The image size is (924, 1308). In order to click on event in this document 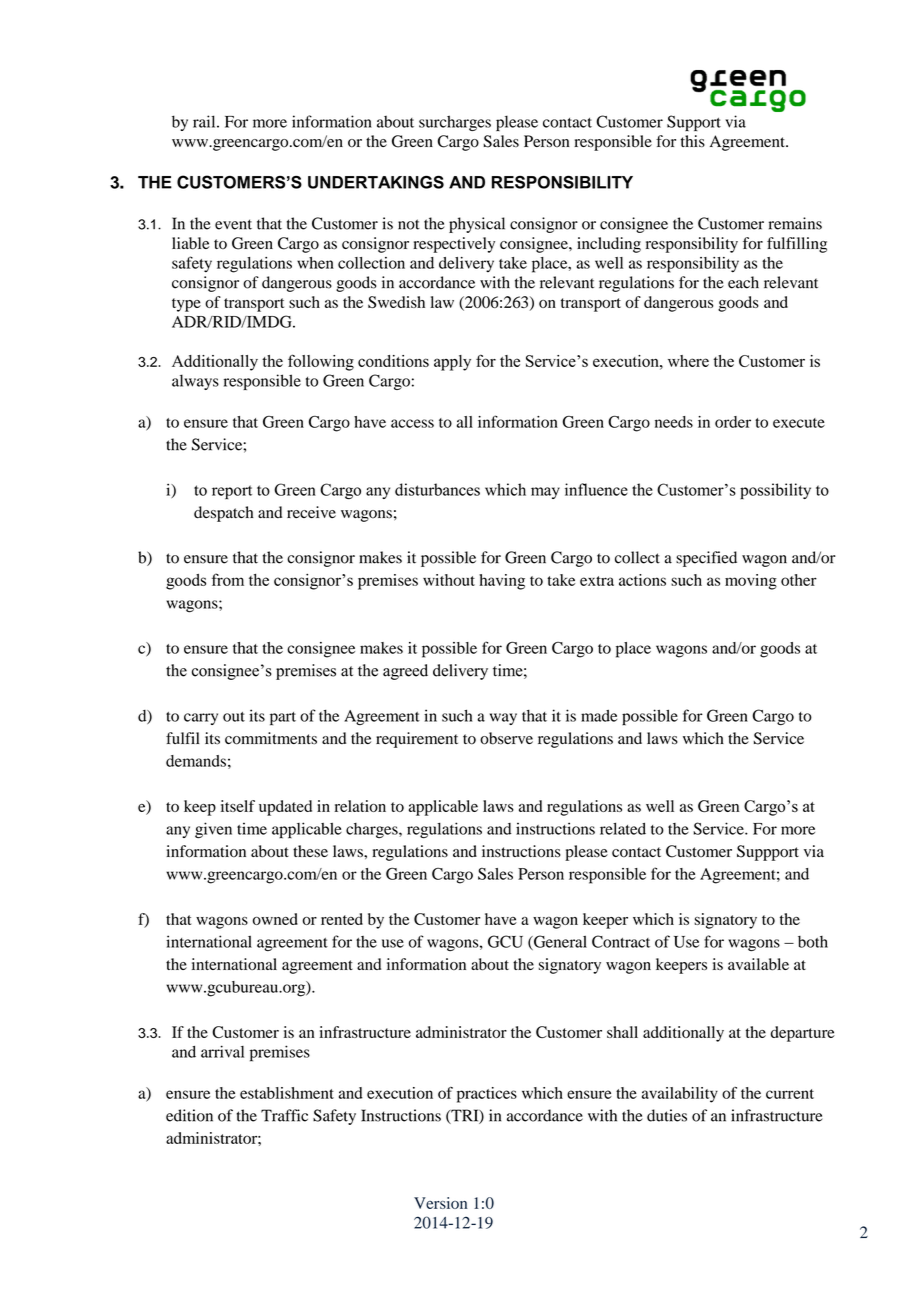, I will do `click(233, 224)`.
